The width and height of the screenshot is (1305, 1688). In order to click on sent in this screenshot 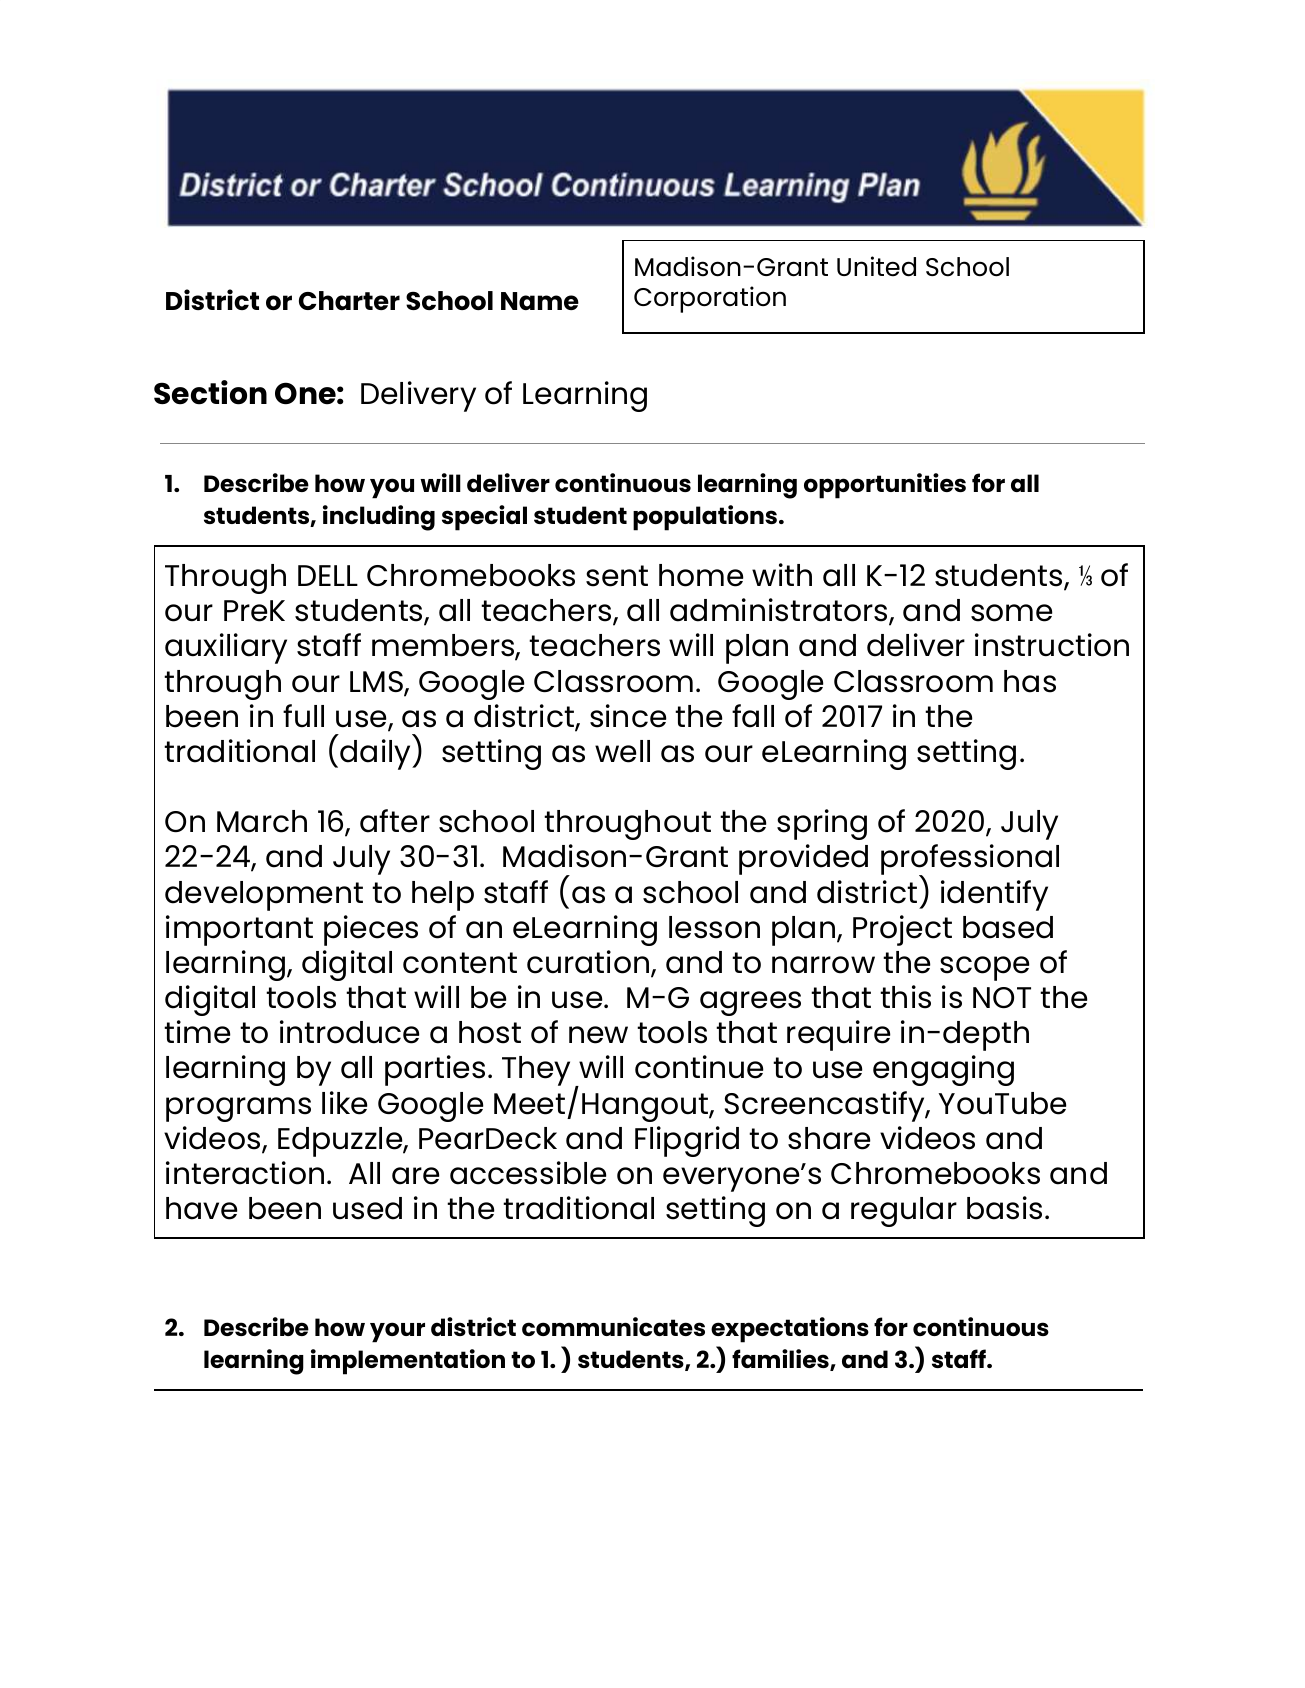, I will do `click(617, 576)`.
